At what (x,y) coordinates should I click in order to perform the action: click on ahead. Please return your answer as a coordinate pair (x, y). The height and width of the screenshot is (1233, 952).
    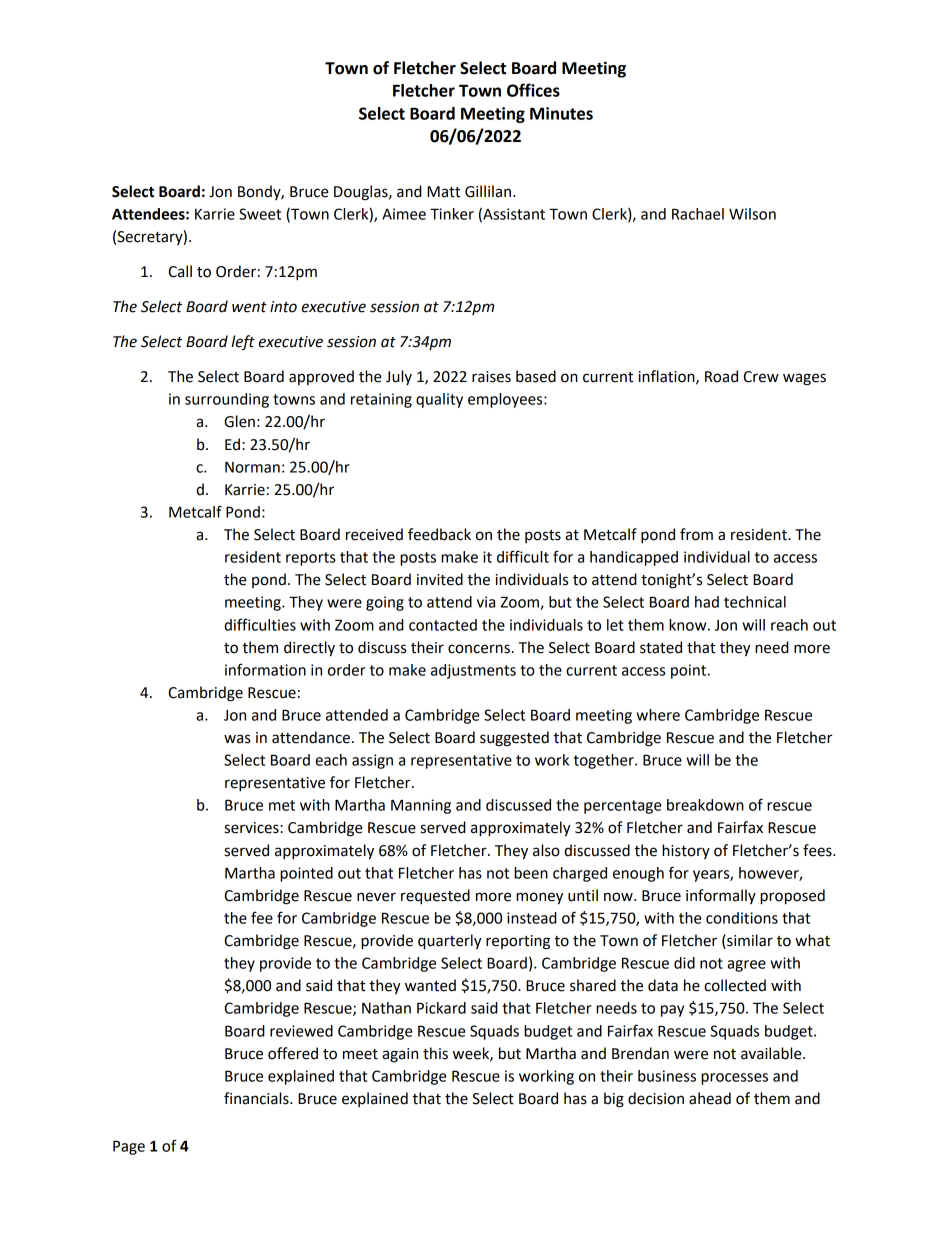
    Looking at the image, I should click on (710, 1098).
